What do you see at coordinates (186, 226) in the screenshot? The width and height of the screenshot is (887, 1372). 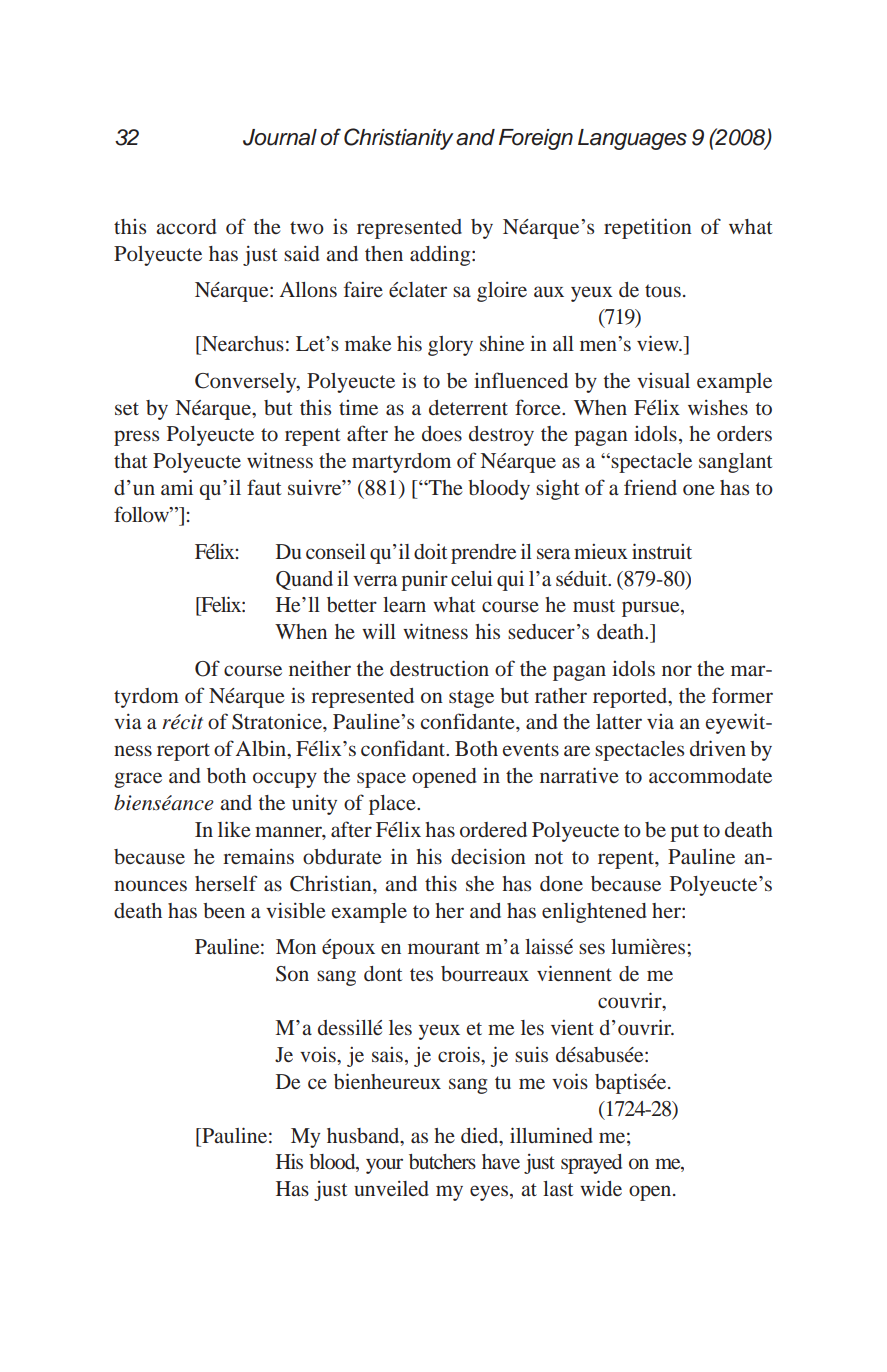 I see `accord` at bounding box center [186, 226].
